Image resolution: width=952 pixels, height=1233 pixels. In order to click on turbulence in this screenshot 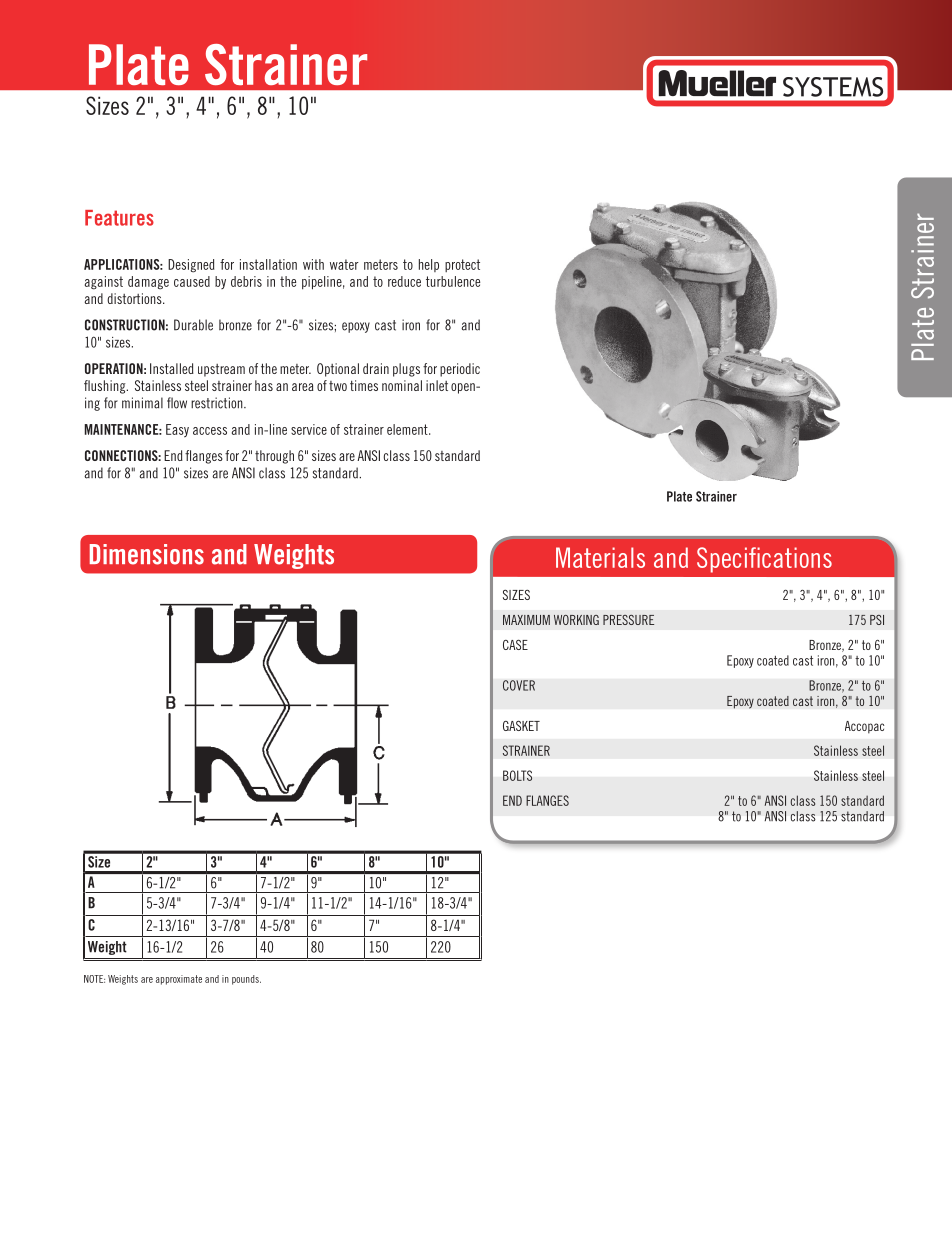, I will do `click(453, 281)`.
